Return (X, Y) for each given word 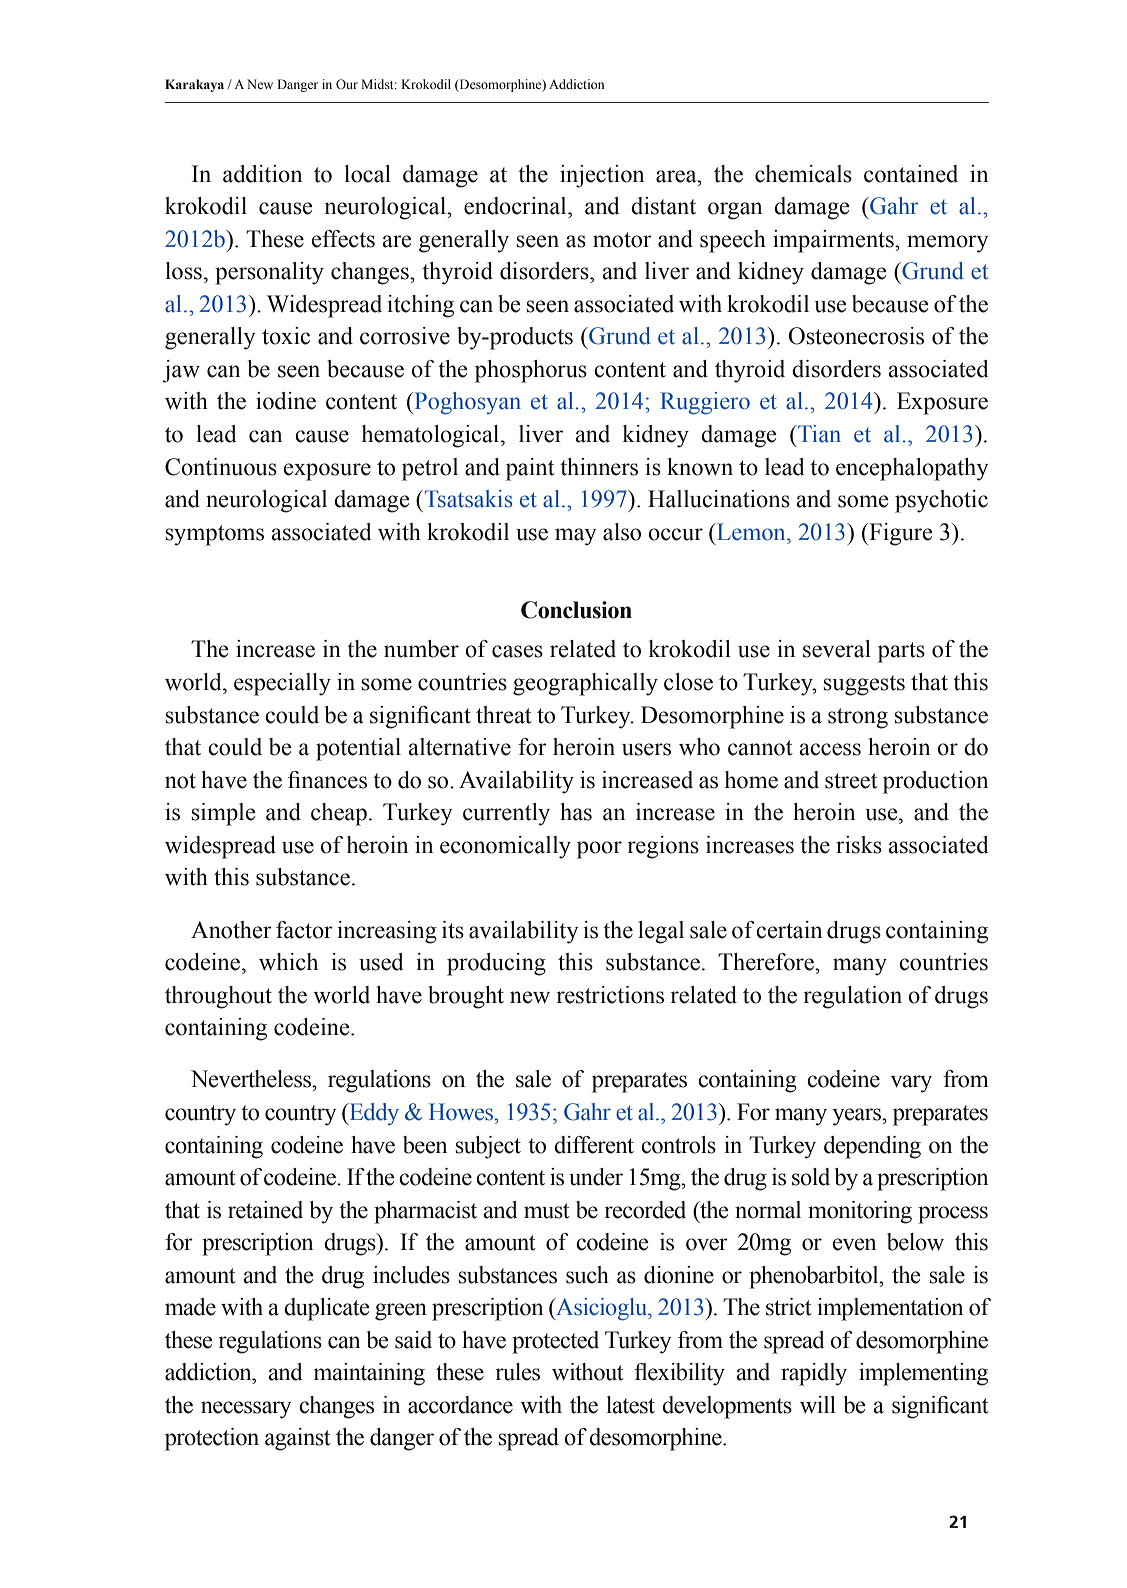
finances (327, 780)
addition (262, 174)
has (576, 812)
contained (911, 174)
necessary (246, 1410)
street (851, 781)
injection (602, 176)
